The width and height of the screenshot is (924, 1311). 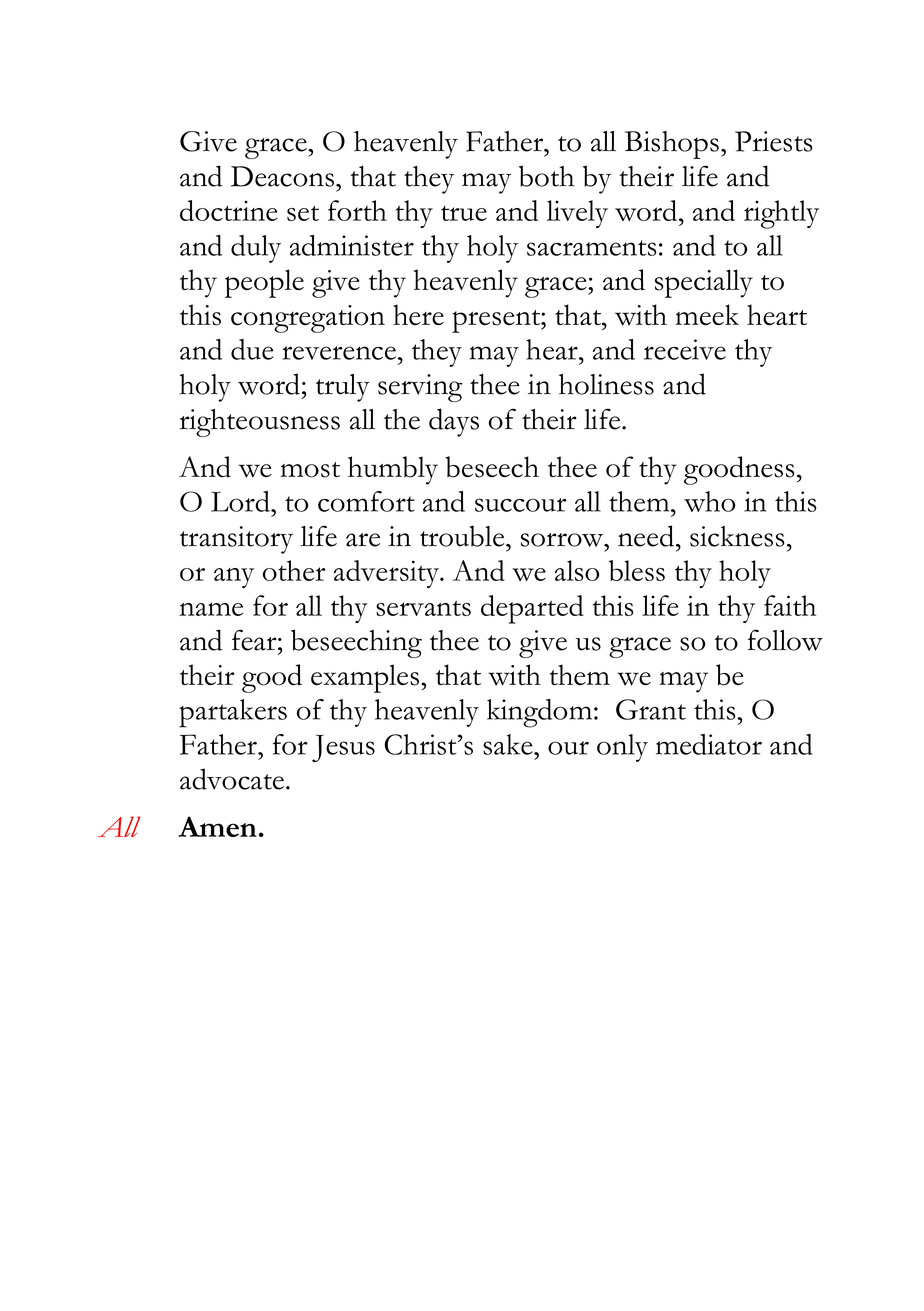 I want to click on both, so click(x=546, y=176).
